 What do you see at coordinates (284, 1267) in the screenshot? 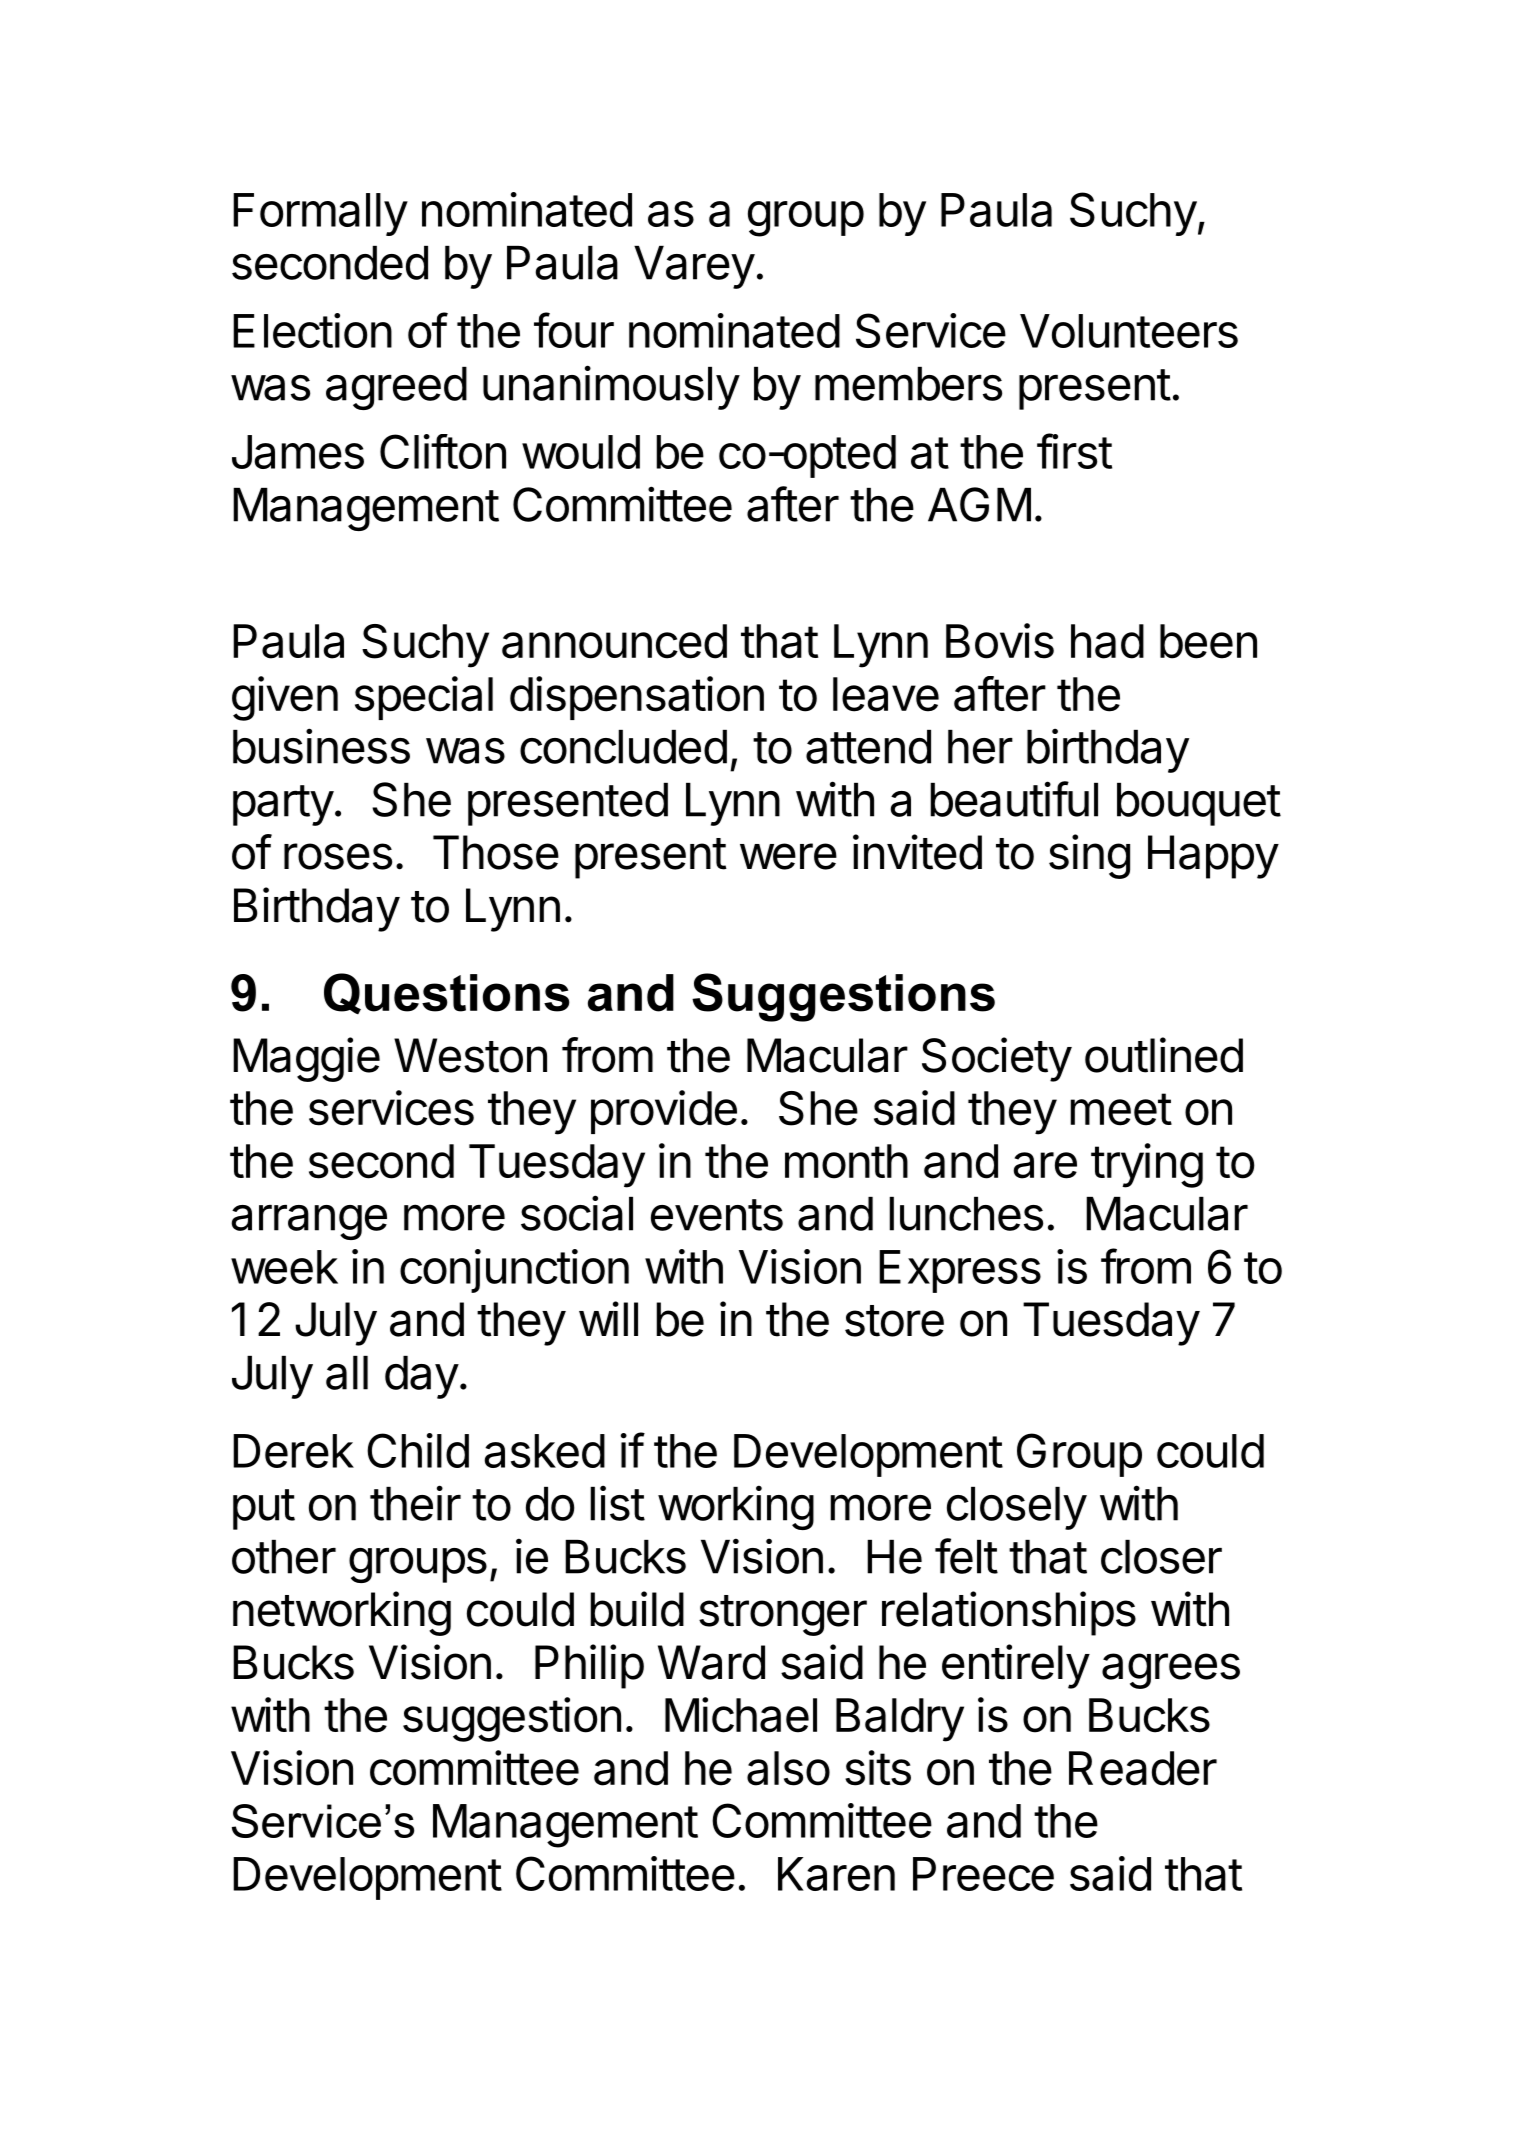
I see `week` at bounding box center [284, 1267].
